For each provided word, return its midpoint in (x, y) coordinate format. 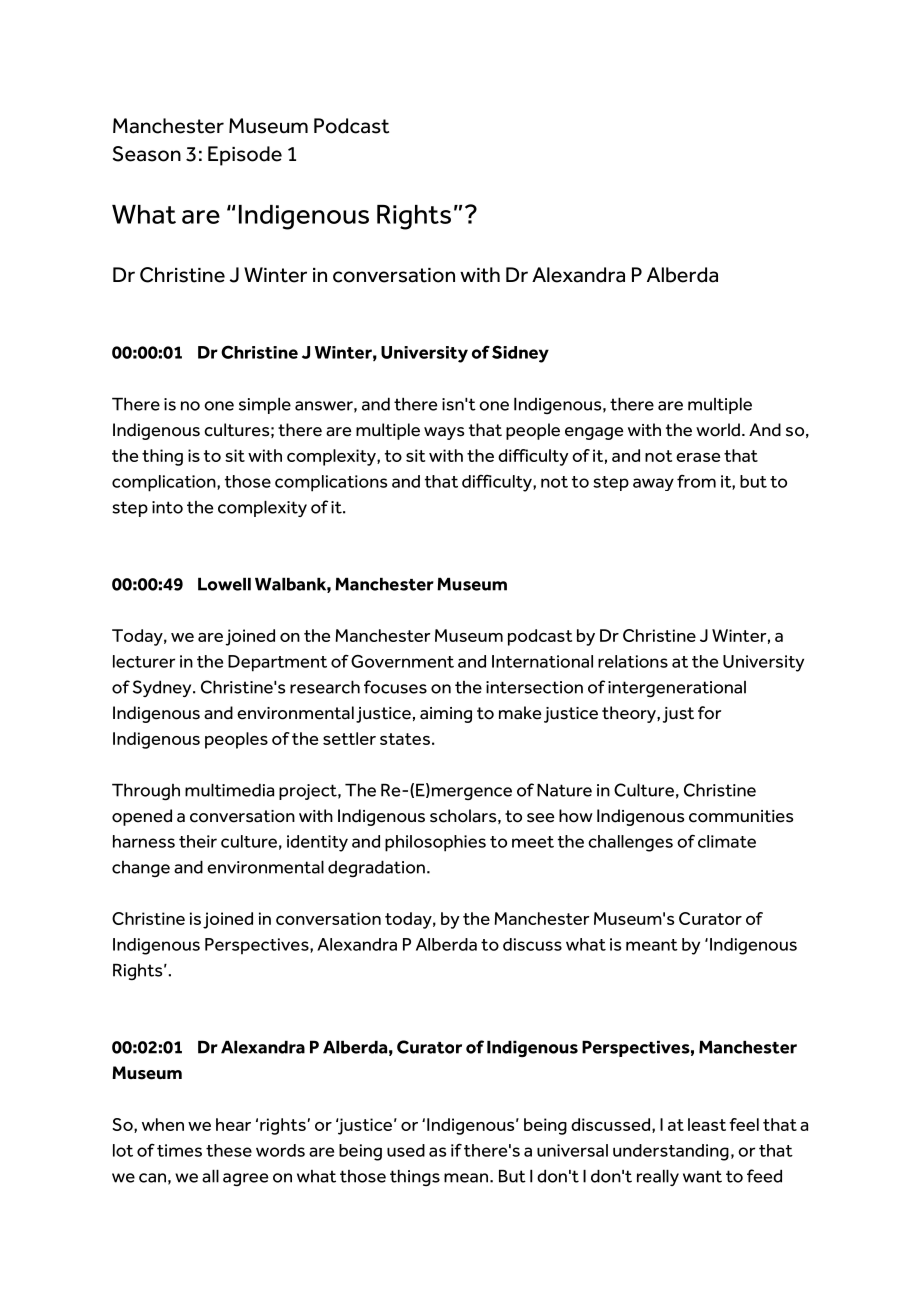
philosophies (435, 843)
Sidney (520, 354)
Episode (245, 156)
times (179, 1150)
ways (444, 433)
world (718, 430)
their (198, 841)
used (406, 1150)
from (696, 481)
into (167, 507)
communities (741, 816)
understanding (671, 1152)
